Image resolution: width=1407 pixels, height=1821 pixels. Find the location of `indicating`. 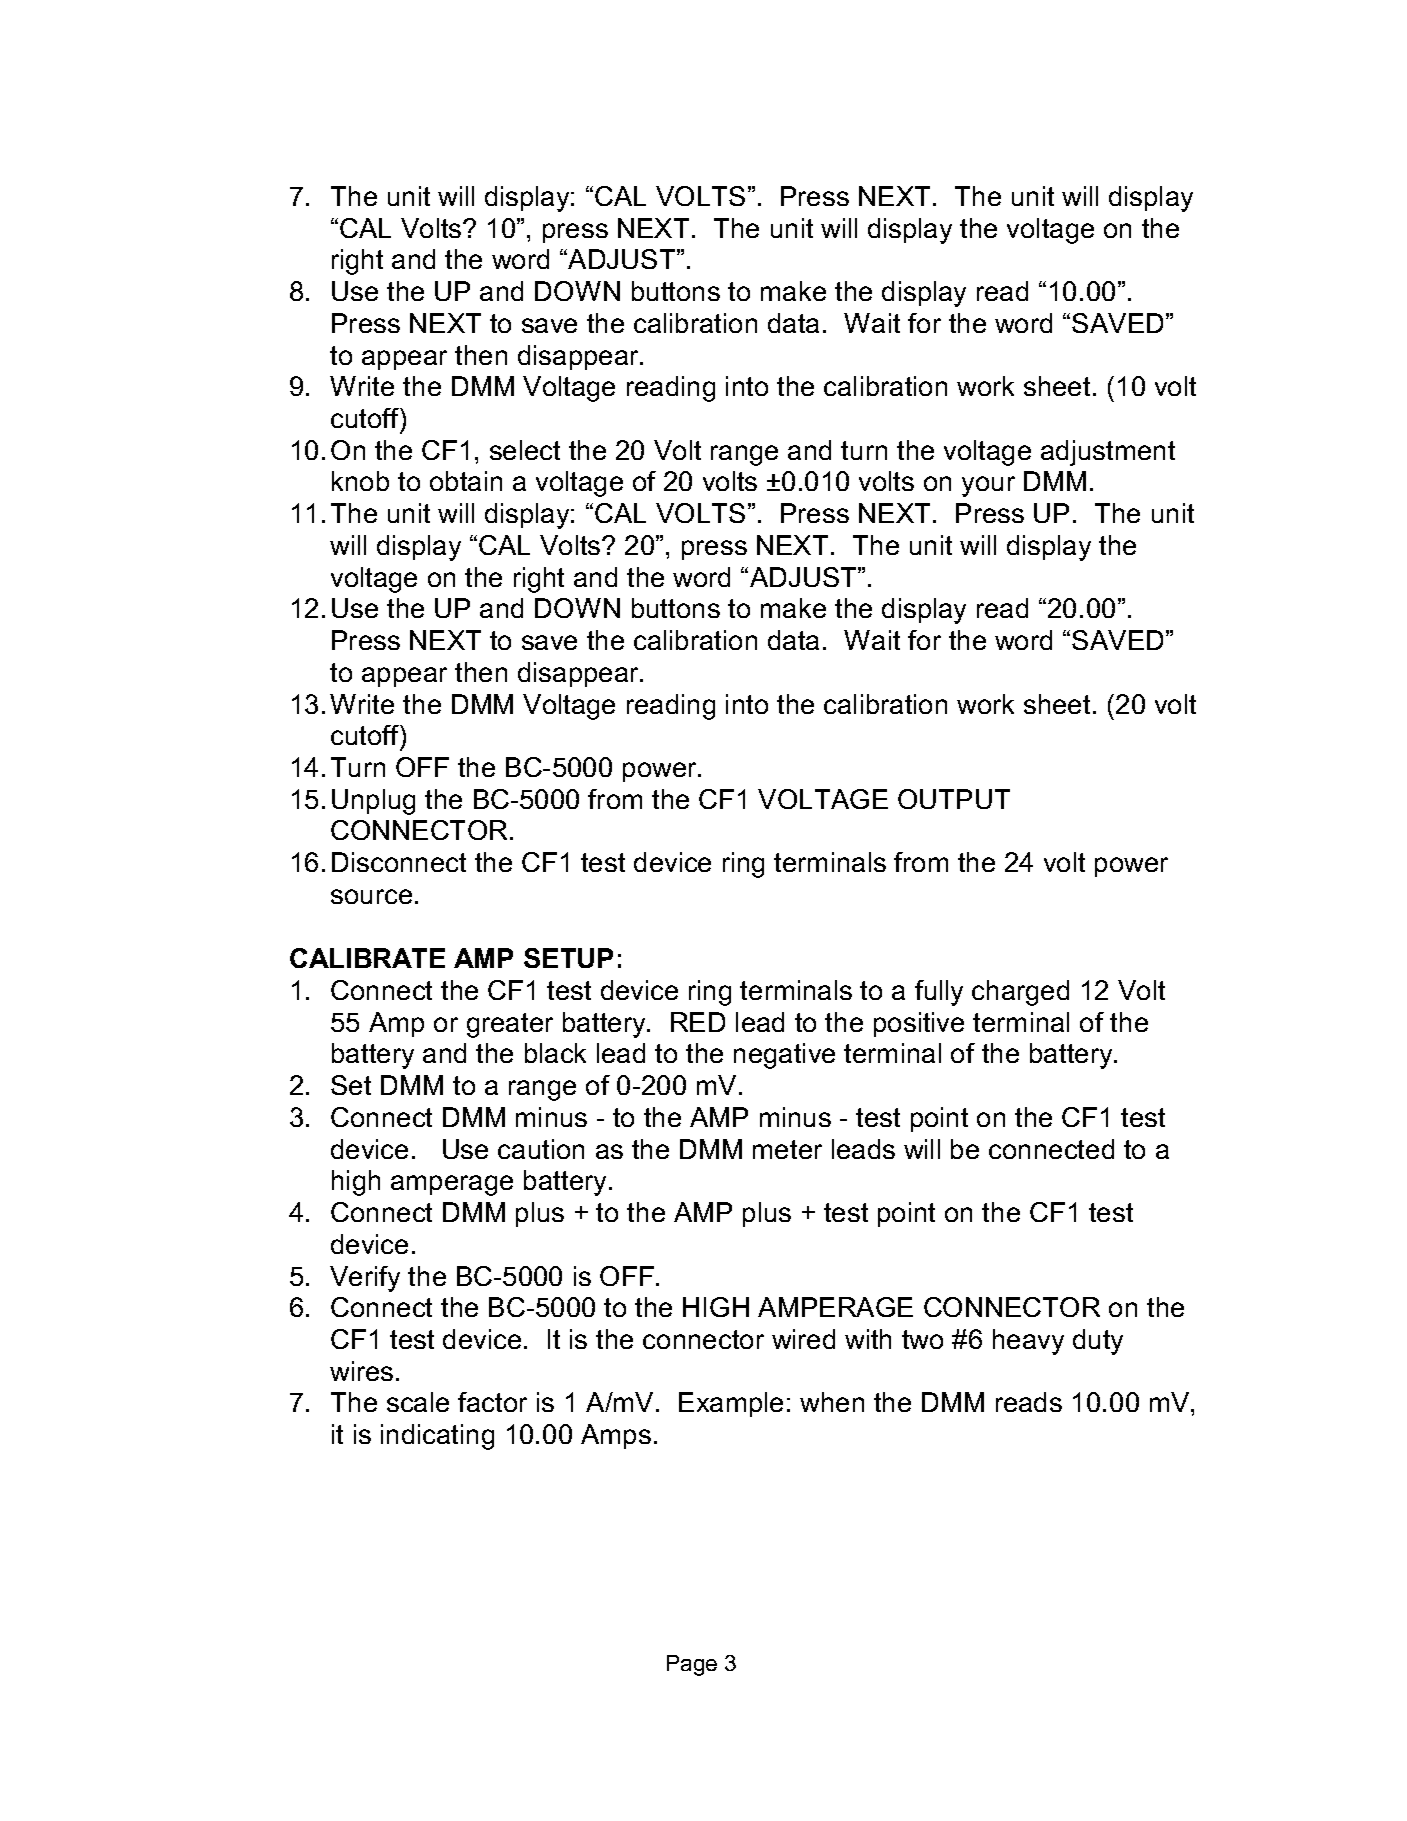

indicating is located at coordinates (437, 1437).
